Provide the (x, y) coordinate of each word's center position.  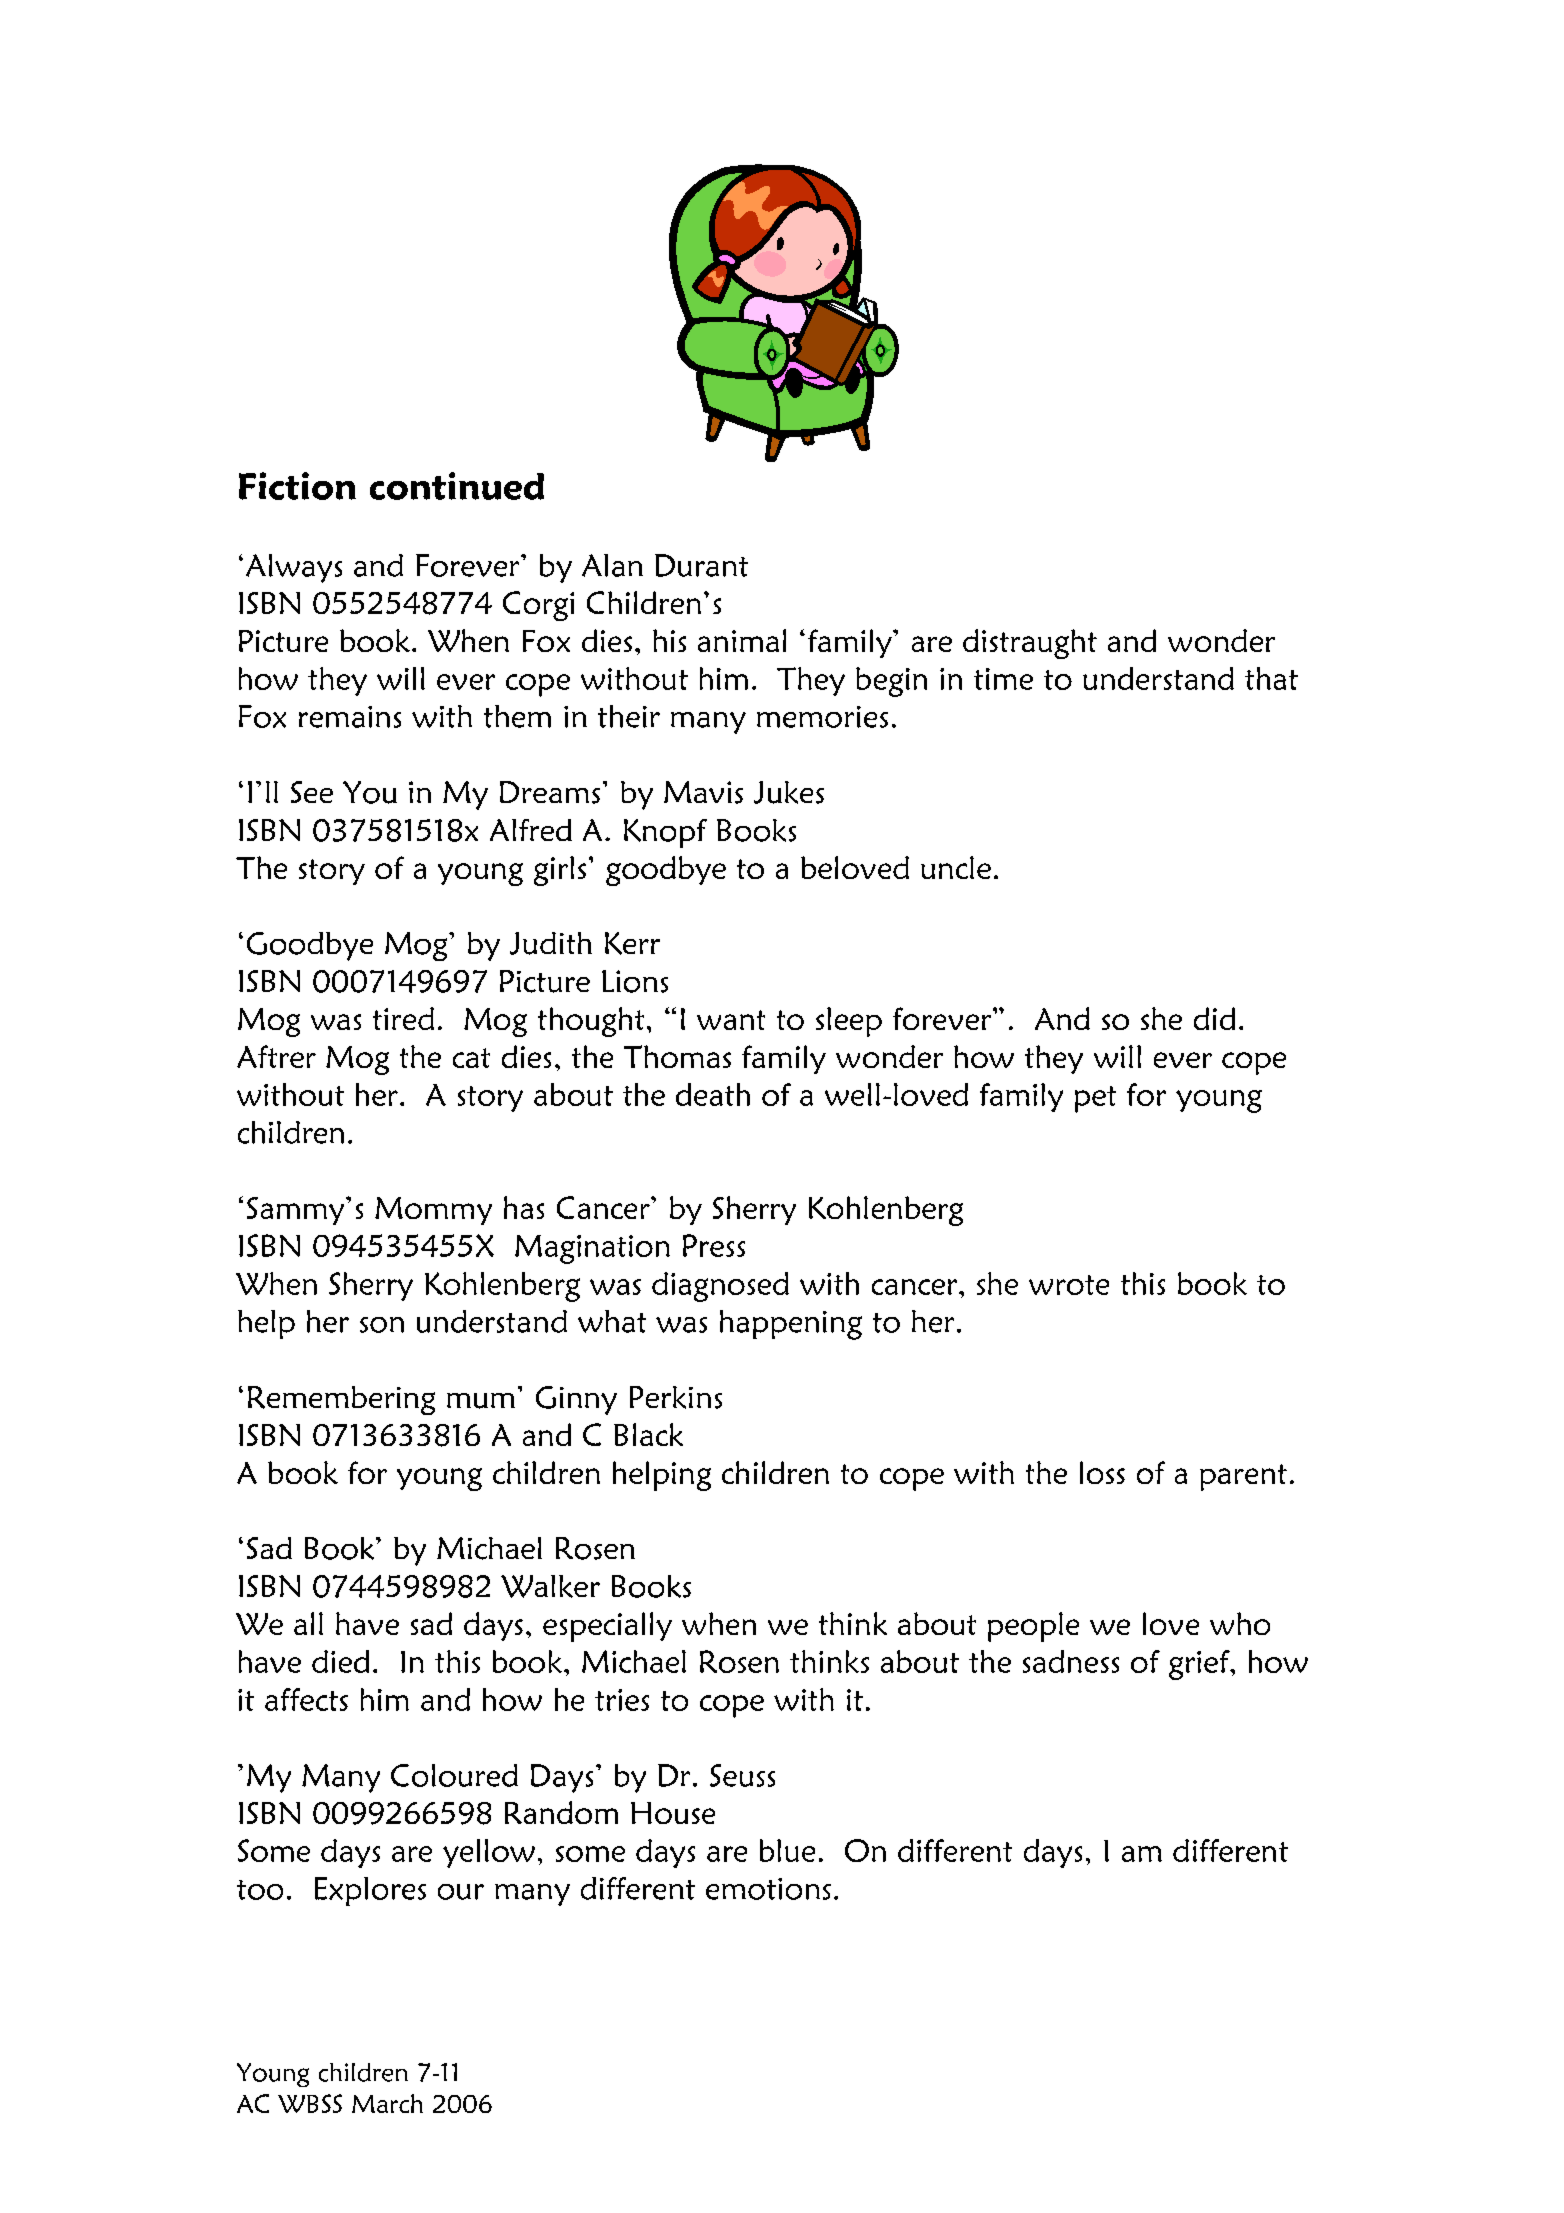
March (387, 2103)
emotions (768, 1889)
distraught (1030, 644)
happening (791, 1325)
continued (457, 486)
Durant (701, 565)
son (382, 1325)
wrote (1069, 1285)
